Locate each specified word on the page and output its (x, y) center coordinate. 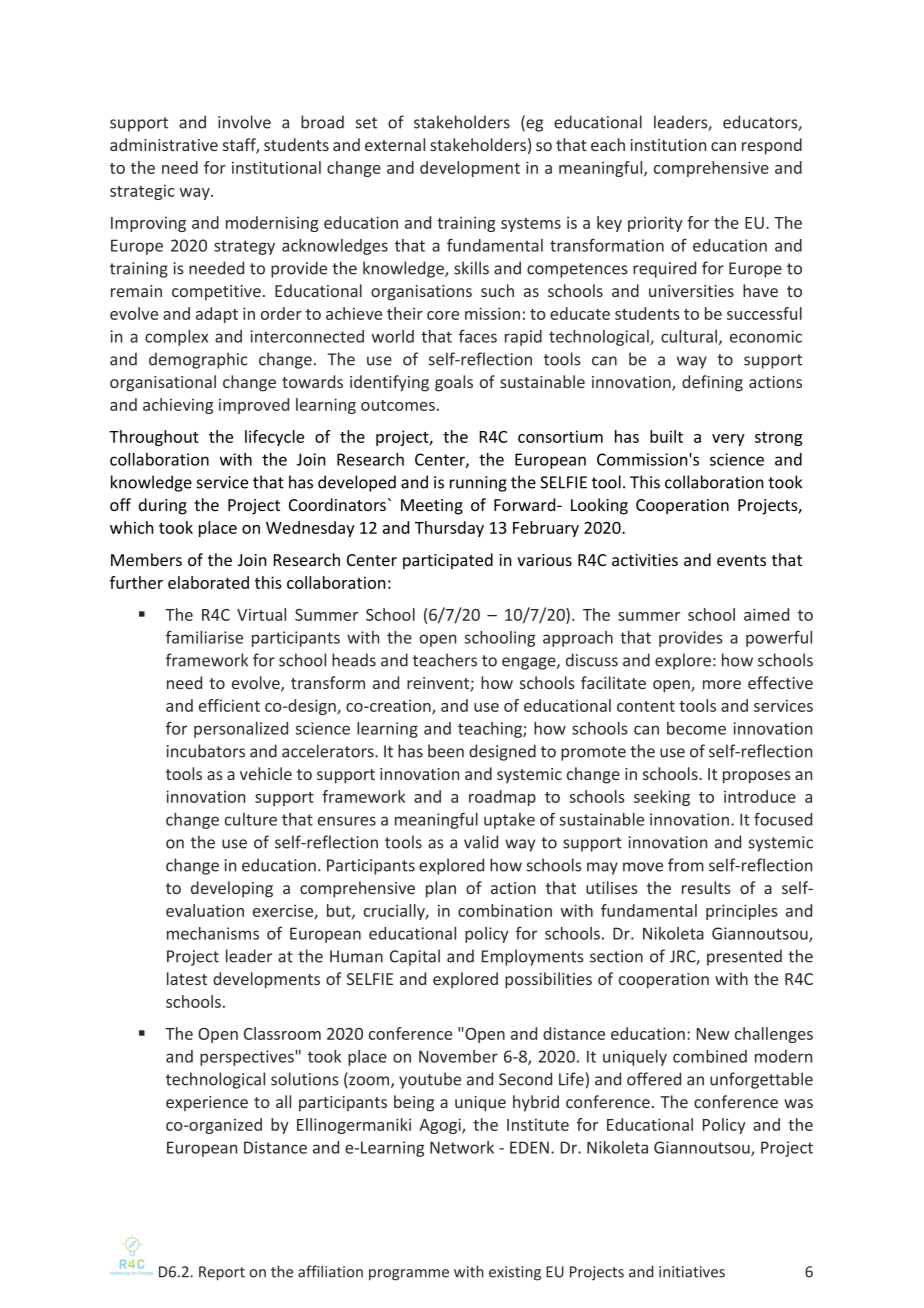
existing (515, 1273)
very (728, 440)
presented (744, 957)
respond (772, 146)
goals (454, 383)
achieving (178, 406)
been (446, 751)
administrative (164, 144)
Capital (415, 957)
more (722, 684)
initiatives (692, 1272)
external (395, 144)
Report (222, 1273)
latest (187, 978)
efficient (229, 705)
